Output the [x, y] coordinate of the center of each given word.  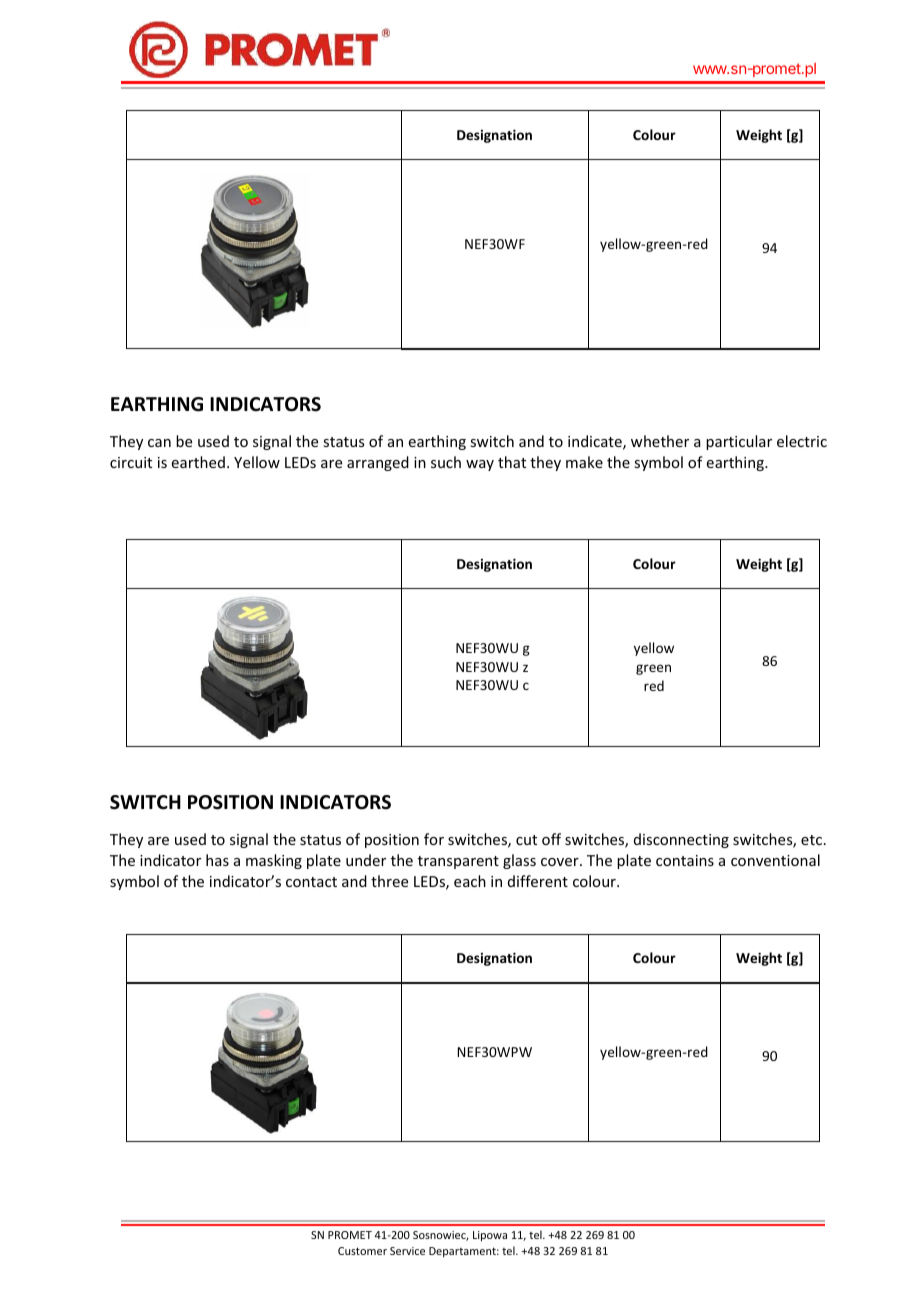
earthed [198, 462]
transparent [458, 862]
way [480, 465]
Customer [362, 1251]
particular [739, 442]
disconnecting [681, 840]
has [217, 860]
